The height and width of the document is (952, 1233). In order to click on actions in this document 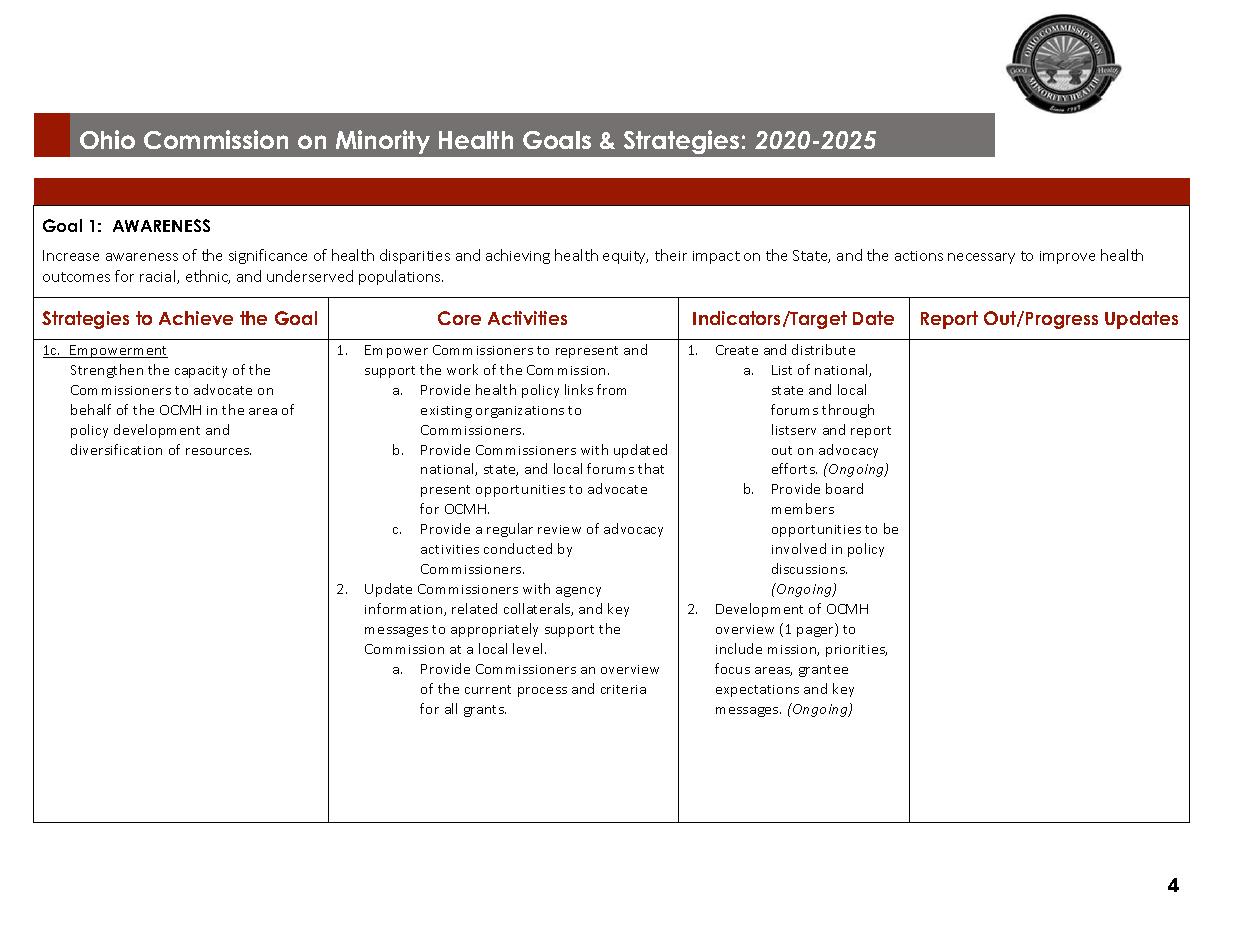, I will do `click(919, 256)`.
